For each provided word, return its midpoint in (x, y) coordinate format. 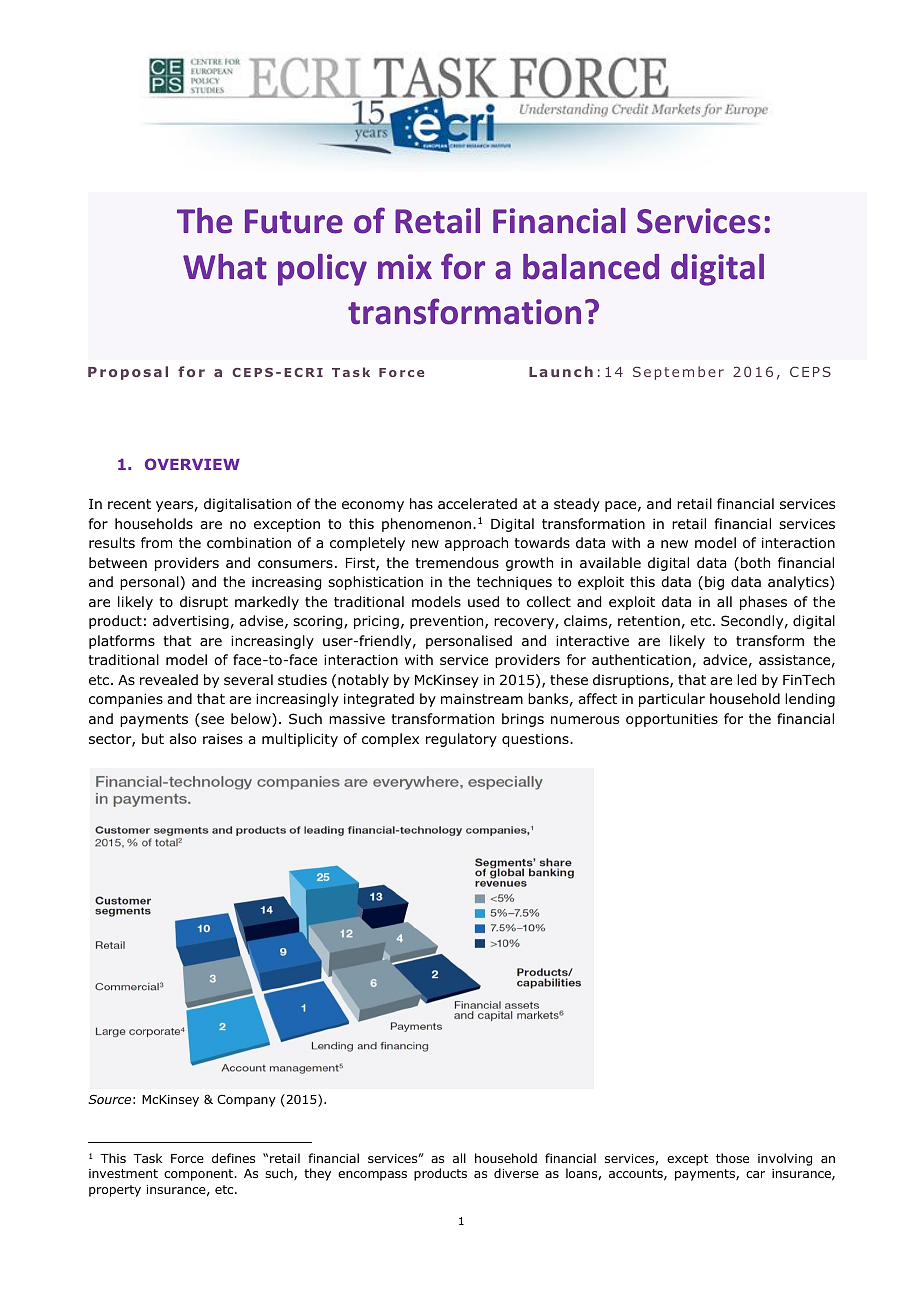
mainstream (482, 698)
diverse (516, 1173)
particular (672, 700)
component (200, 1175)
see (211, 721)
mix (405, 266)
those (732, 1158)
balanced (591, 267)
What (225, 267)
